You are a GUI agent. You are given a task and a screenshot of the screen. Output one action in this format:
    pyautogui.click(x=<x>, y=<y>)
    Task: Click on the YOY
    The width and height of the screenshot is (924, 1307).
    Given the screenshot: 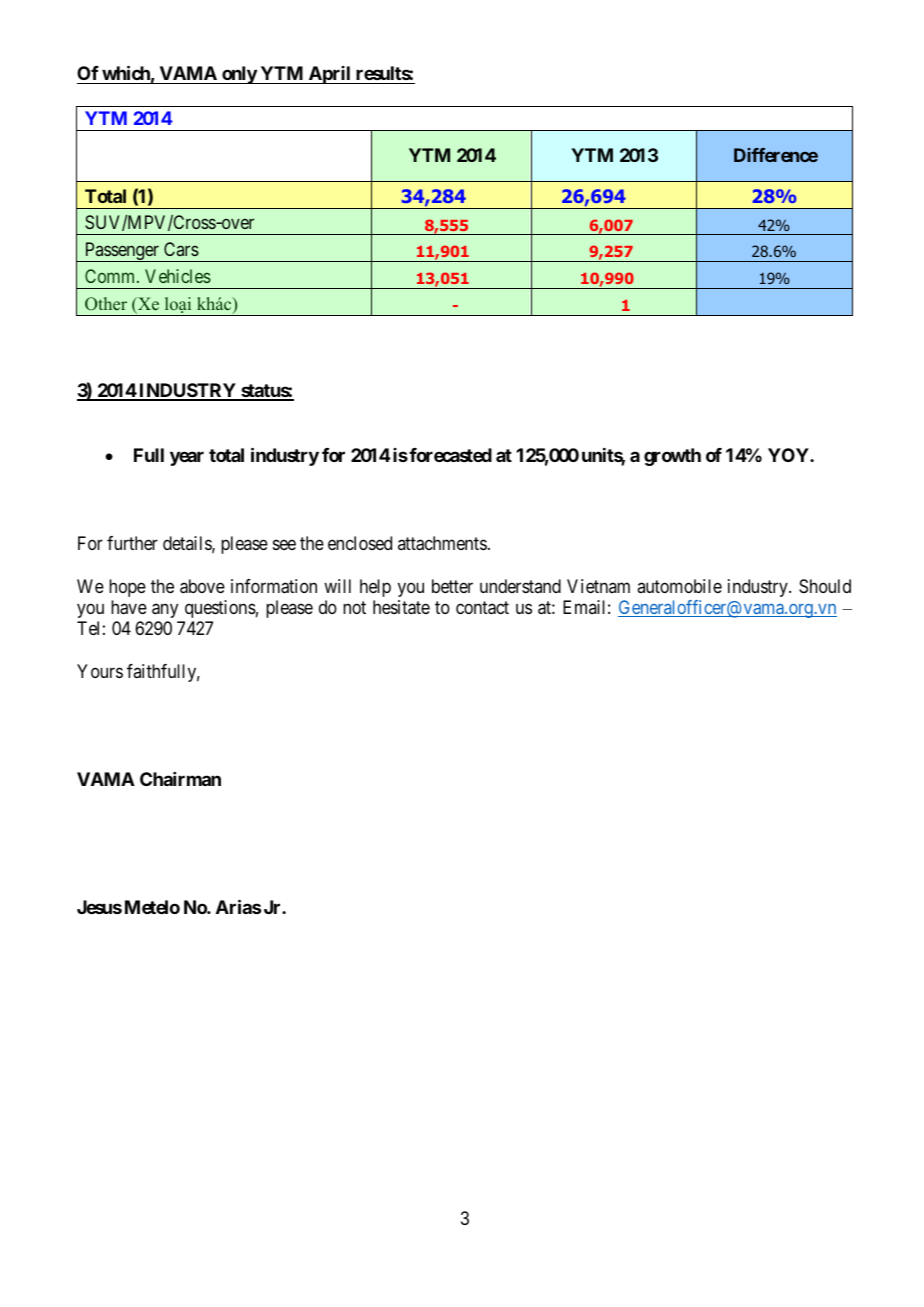 What is the action you would take?
    pyautogui.click(x=789, y=455)
